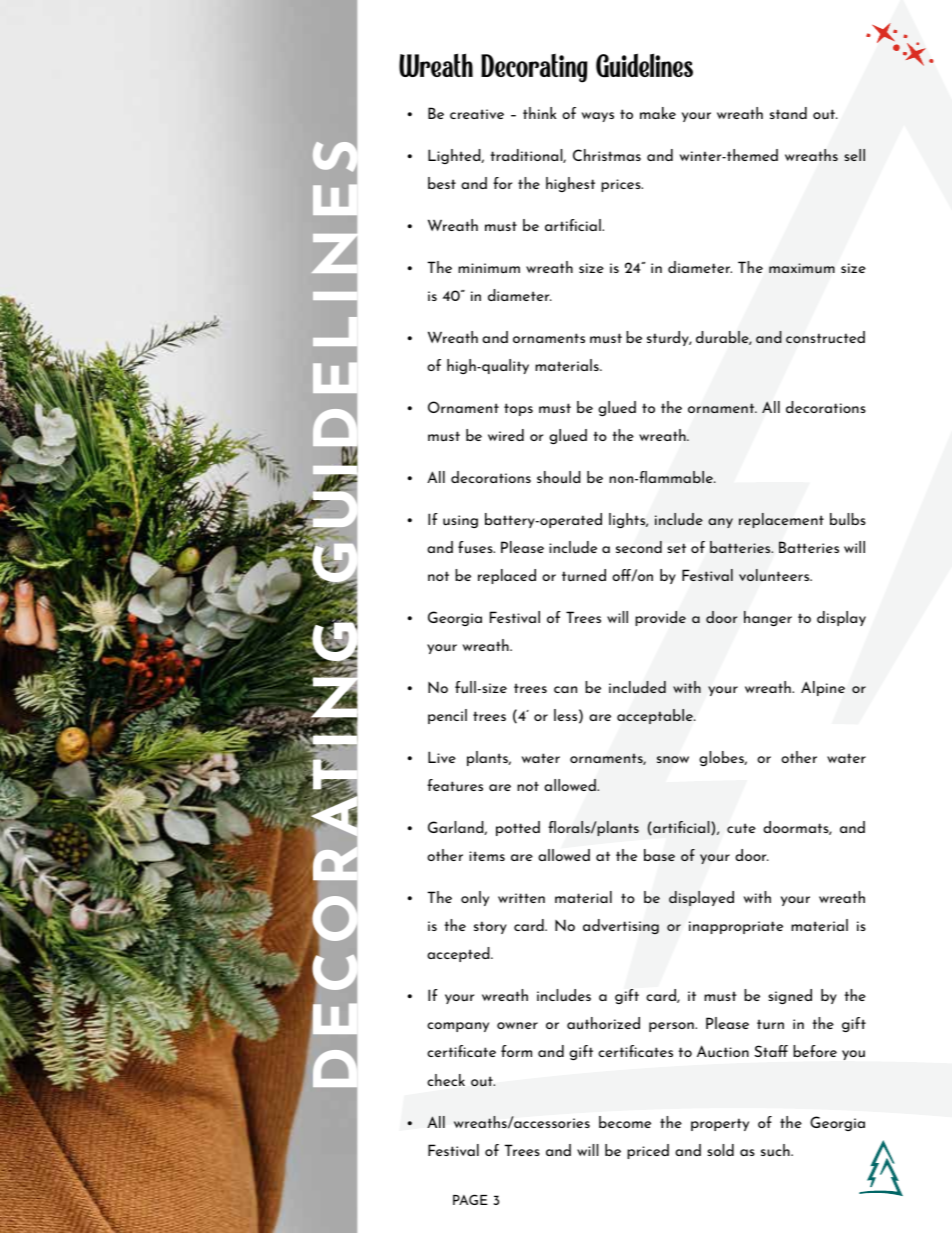 The image size is (952, 1233). Describe the element at coordinates (639, 547) in the screenshot. I see `second` at that location.
